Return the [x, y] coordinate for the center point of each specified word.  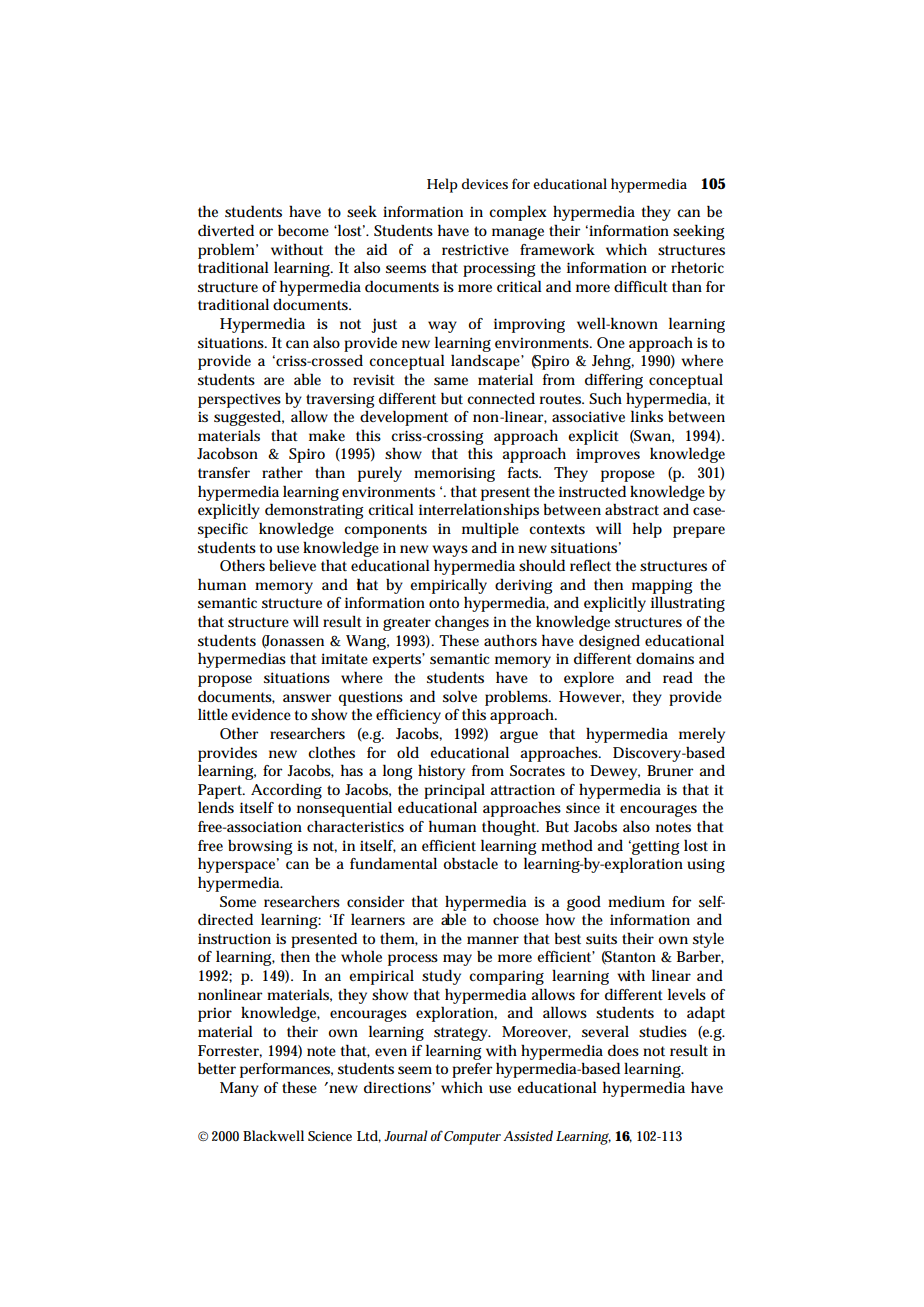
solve [460, 696]
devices [485, 183]
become [303, 230]
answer [307, 698]
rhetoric [697, 267]
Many [239, 1089]
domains [665, 658]
